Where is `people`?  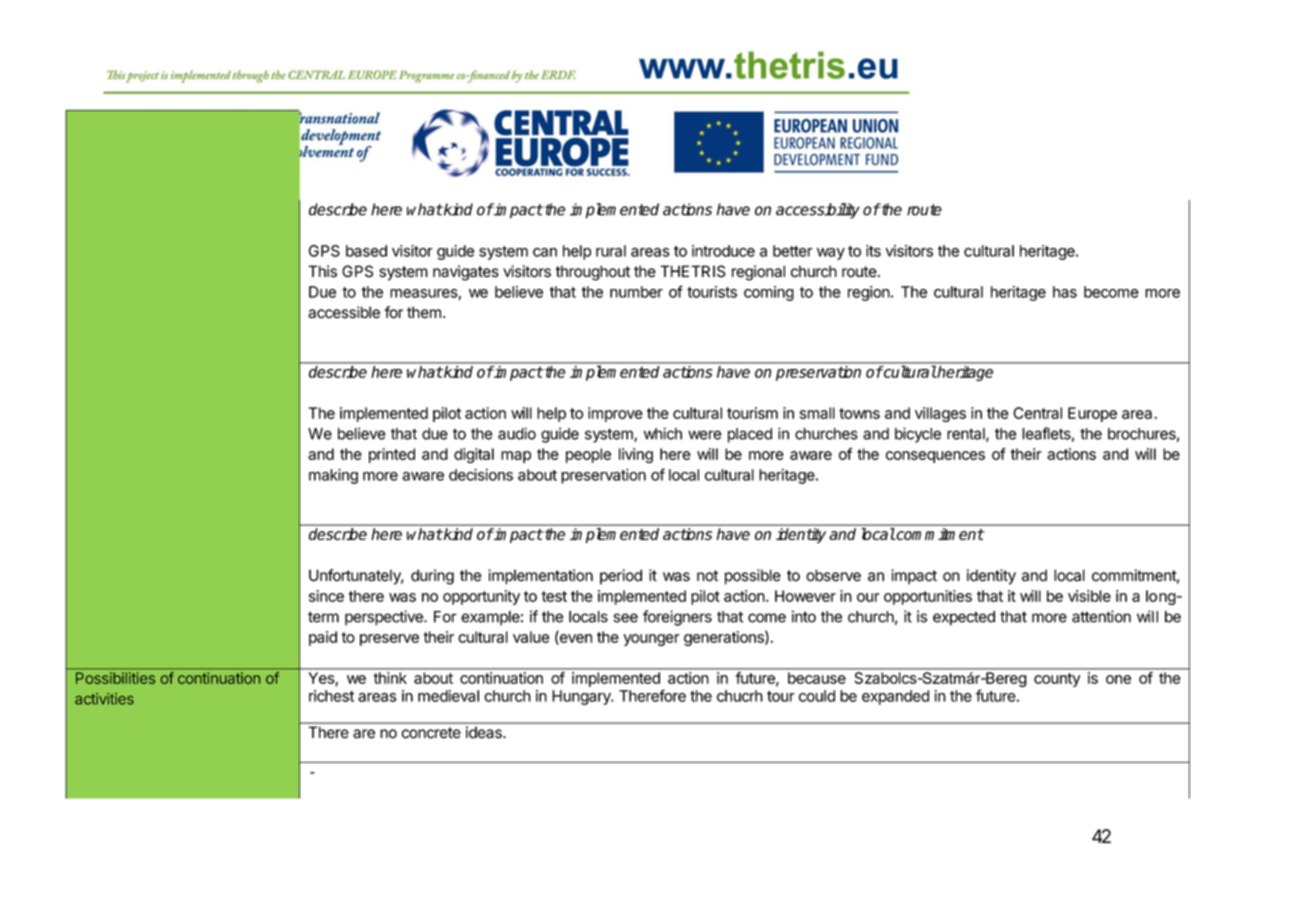
people is located at coordinates (588, 455).
